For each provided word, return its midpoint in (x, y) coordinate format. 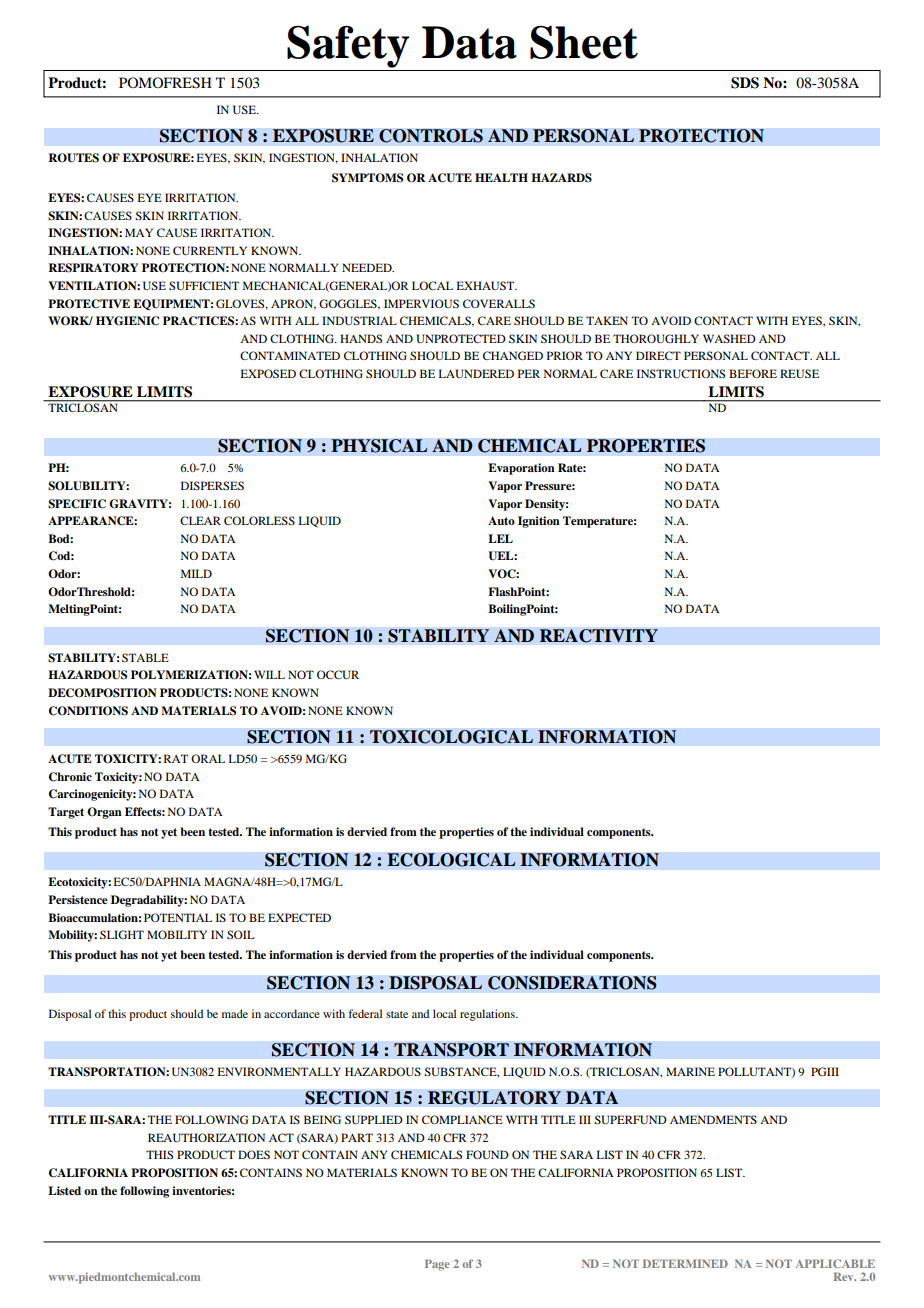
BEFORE (753, 373)
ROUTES (74, 158)
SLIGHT (122, 934)
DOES (254, 1154)
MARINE (690, 1071)
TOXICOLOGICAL (451, 737)
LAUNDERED (476, 373)
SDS (745, 83)
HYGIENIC (127, 321)
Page (437, 1265)
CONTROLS (431, 136)
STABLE (145, 657)
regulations (488, 1015)
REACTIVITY (598, 636)
